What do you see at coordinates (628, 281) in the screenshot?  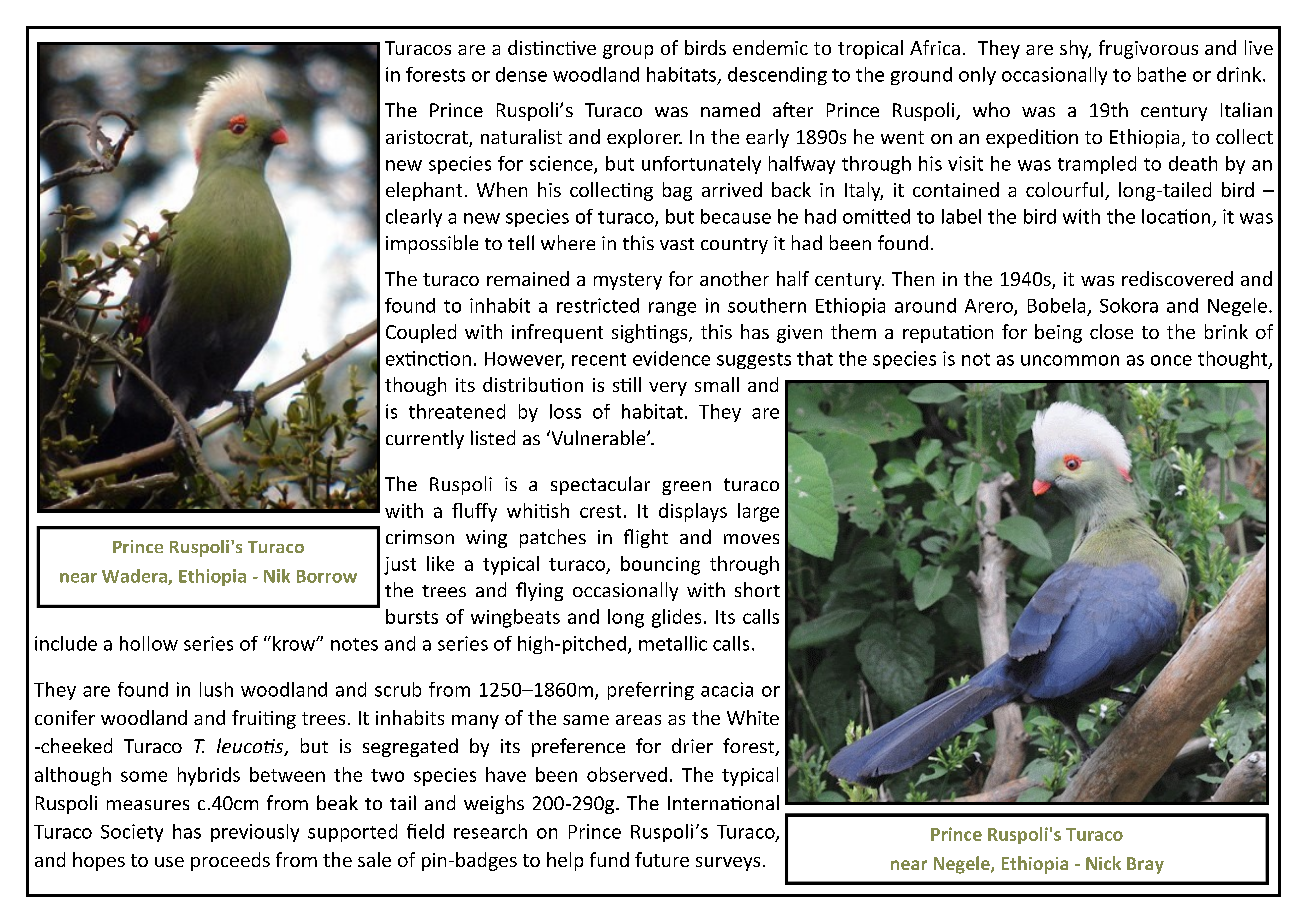 I see `mystery` at bounding box center [628, 281].
